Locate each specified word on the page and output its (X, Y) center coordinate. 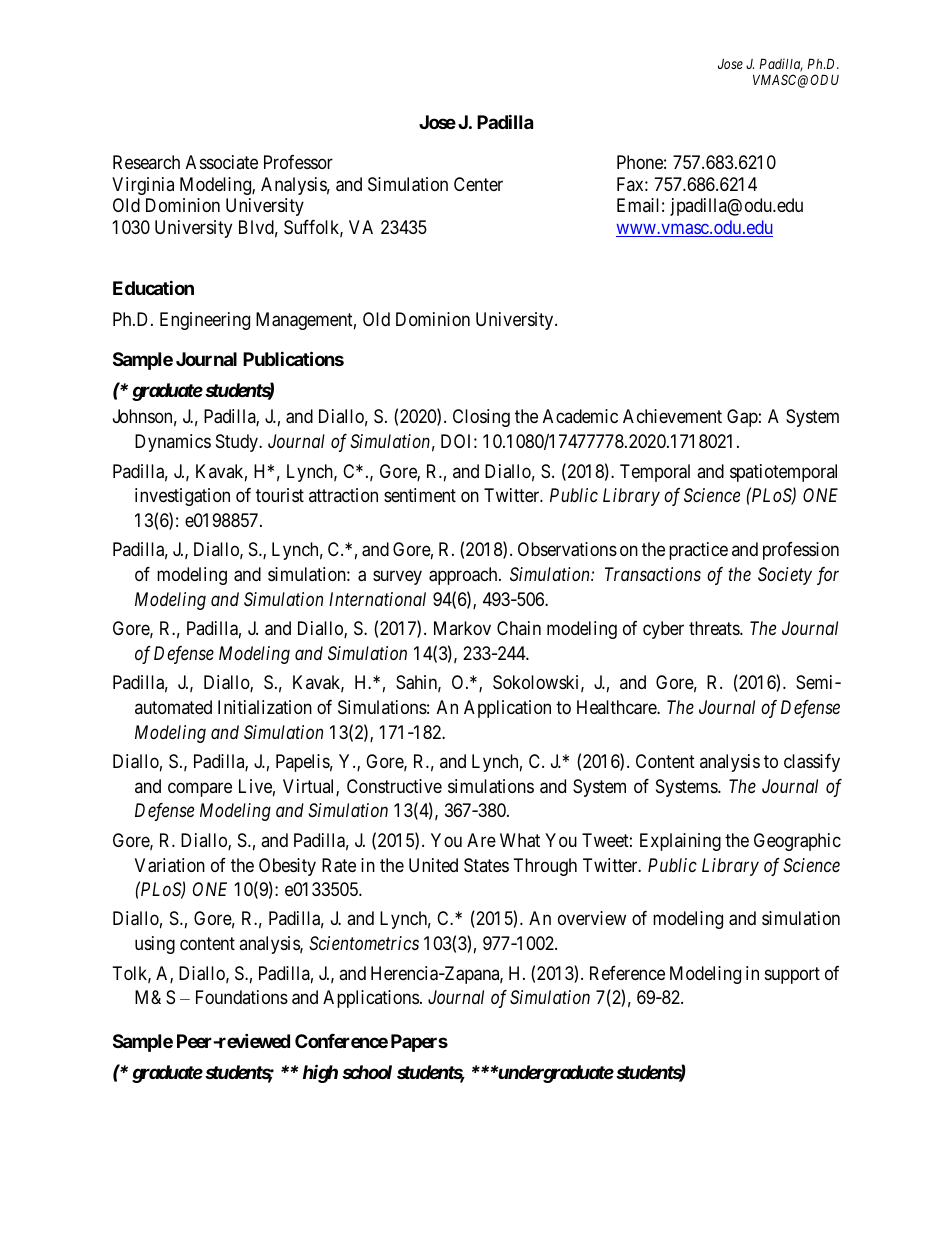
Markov (462, 628)
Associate (222, 162)
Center (478, 184)
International (377, 599)
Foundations (242, 997)
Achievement (672, 416)
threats (715, 628)
